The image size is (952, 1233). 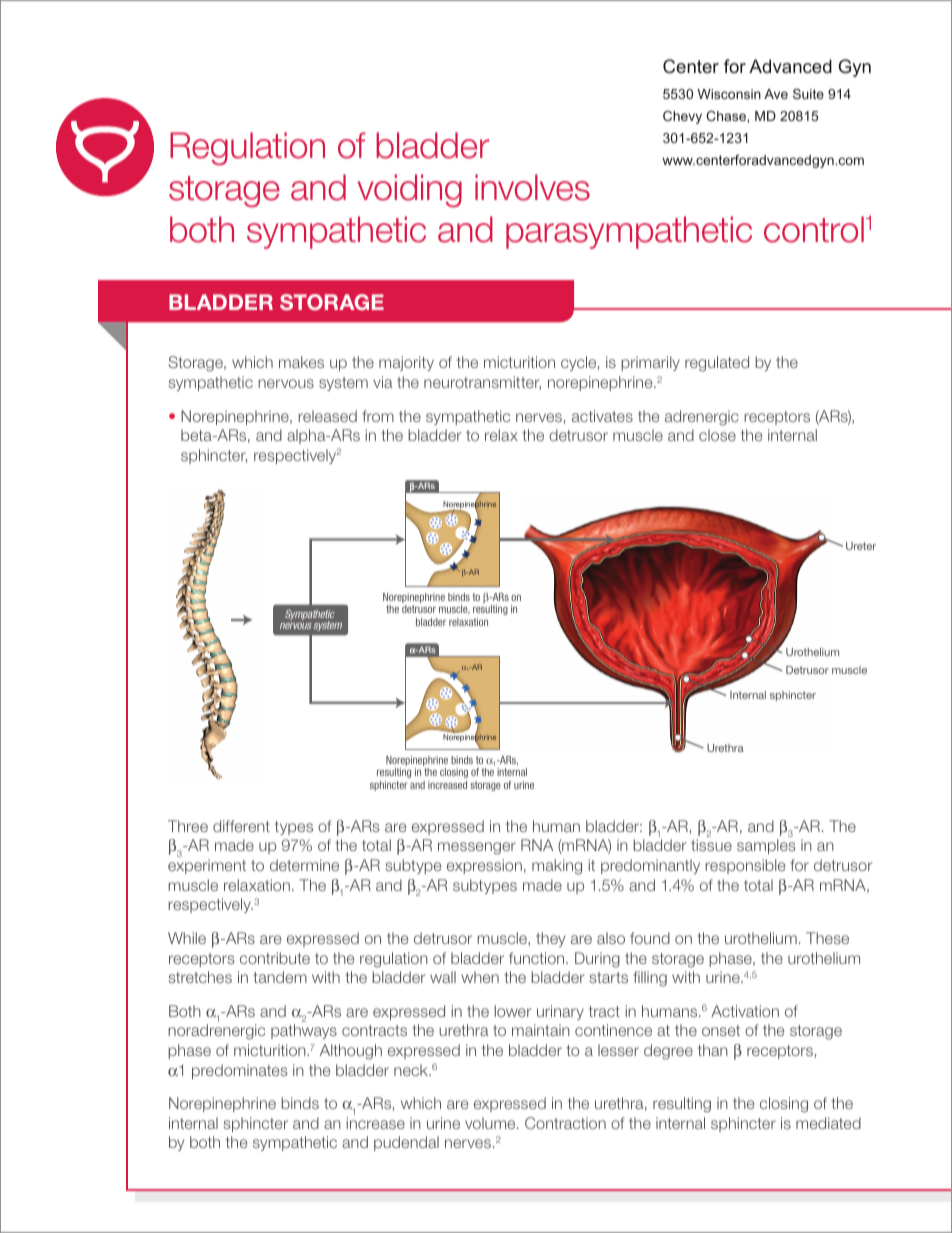 I want to click on making, so click(x=557, y=867).
